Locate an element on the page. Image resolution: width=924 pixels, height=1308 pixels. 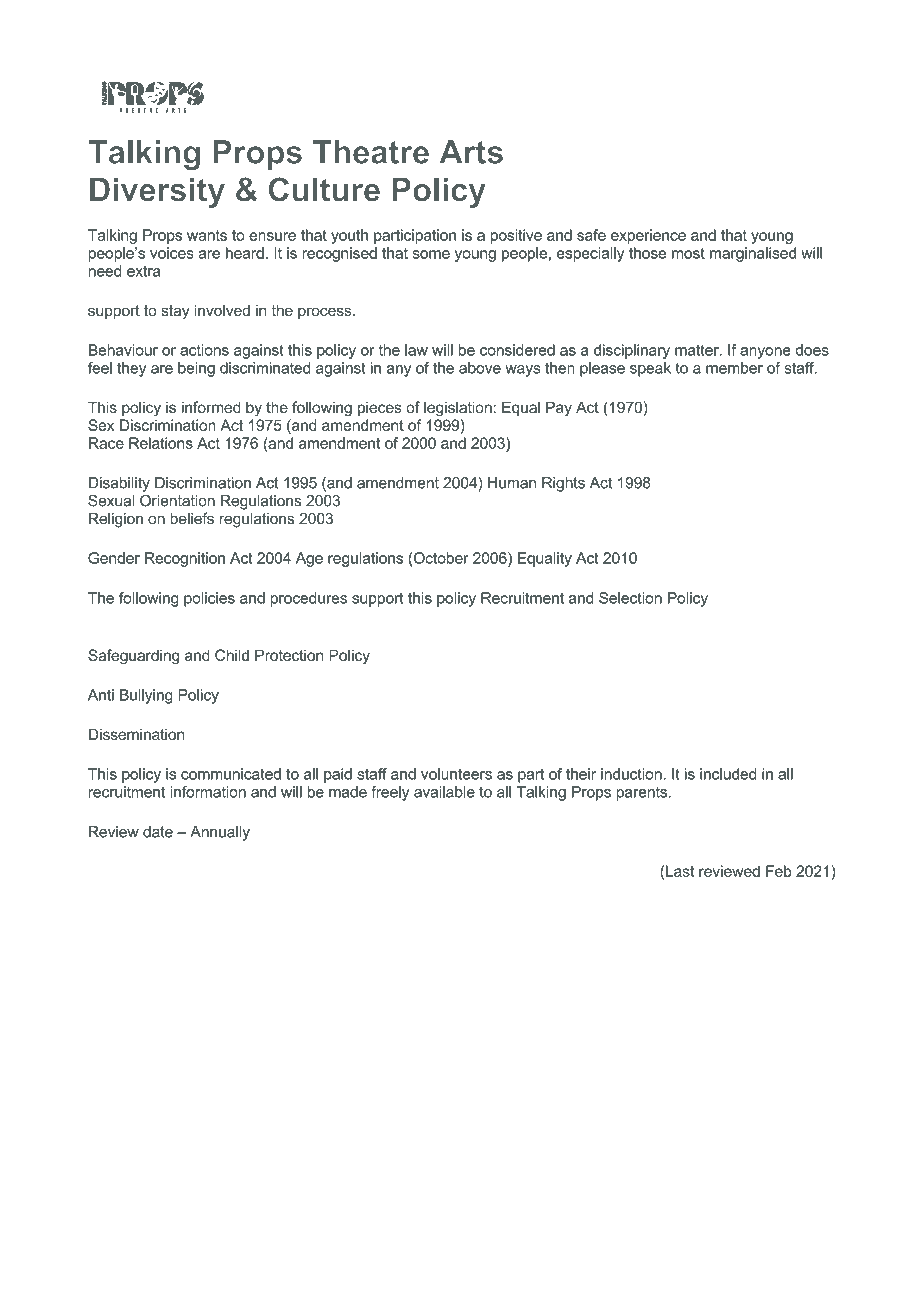
Rights is located at coordinates (563, 484).
